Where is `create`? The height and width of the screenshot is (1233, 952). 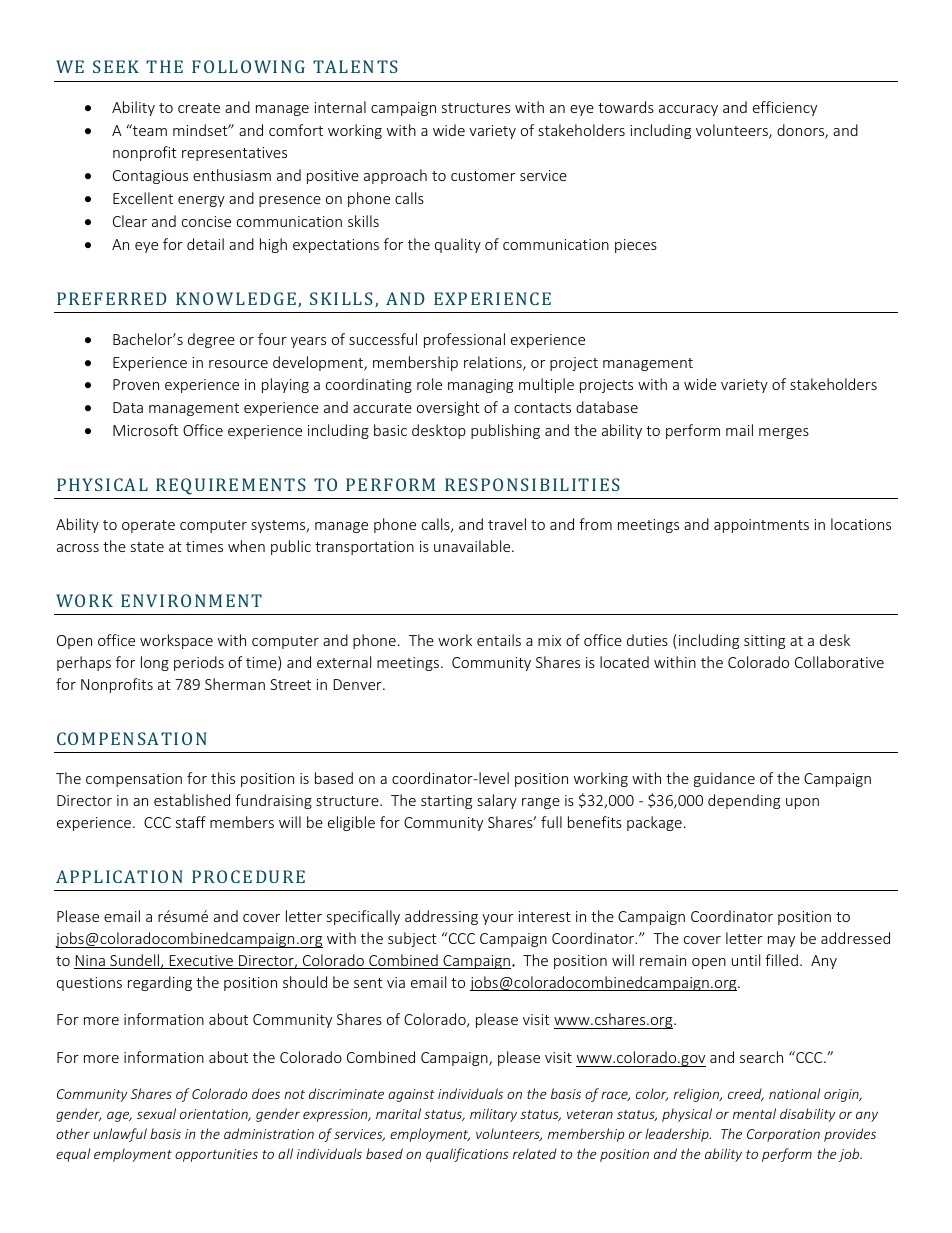
create is located at coordinates (199, 108).
